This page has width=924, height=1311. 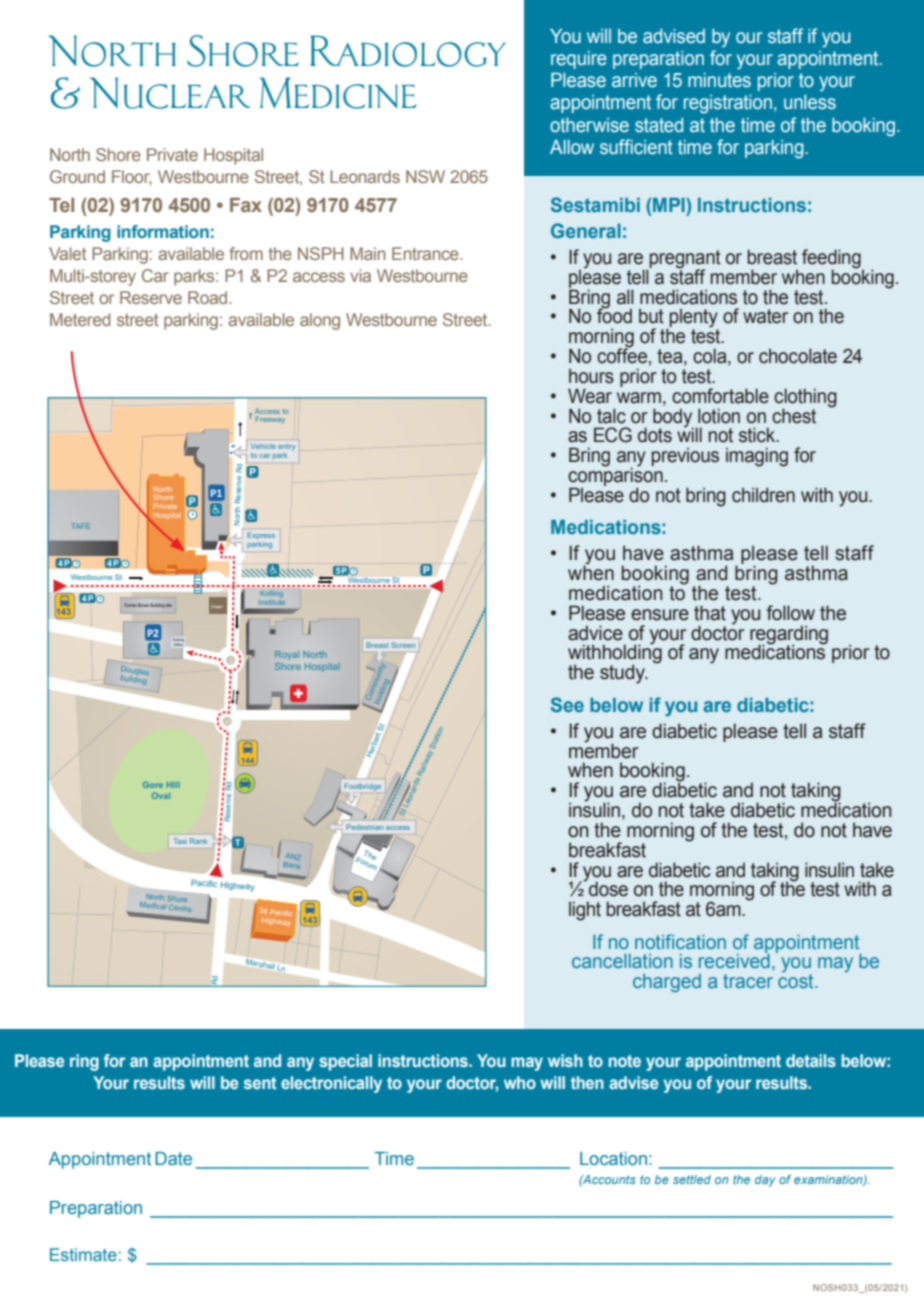 What do you see at coordinates (173, 1158) in the page?
I see `Date` at bounding box center [173, 1158].
